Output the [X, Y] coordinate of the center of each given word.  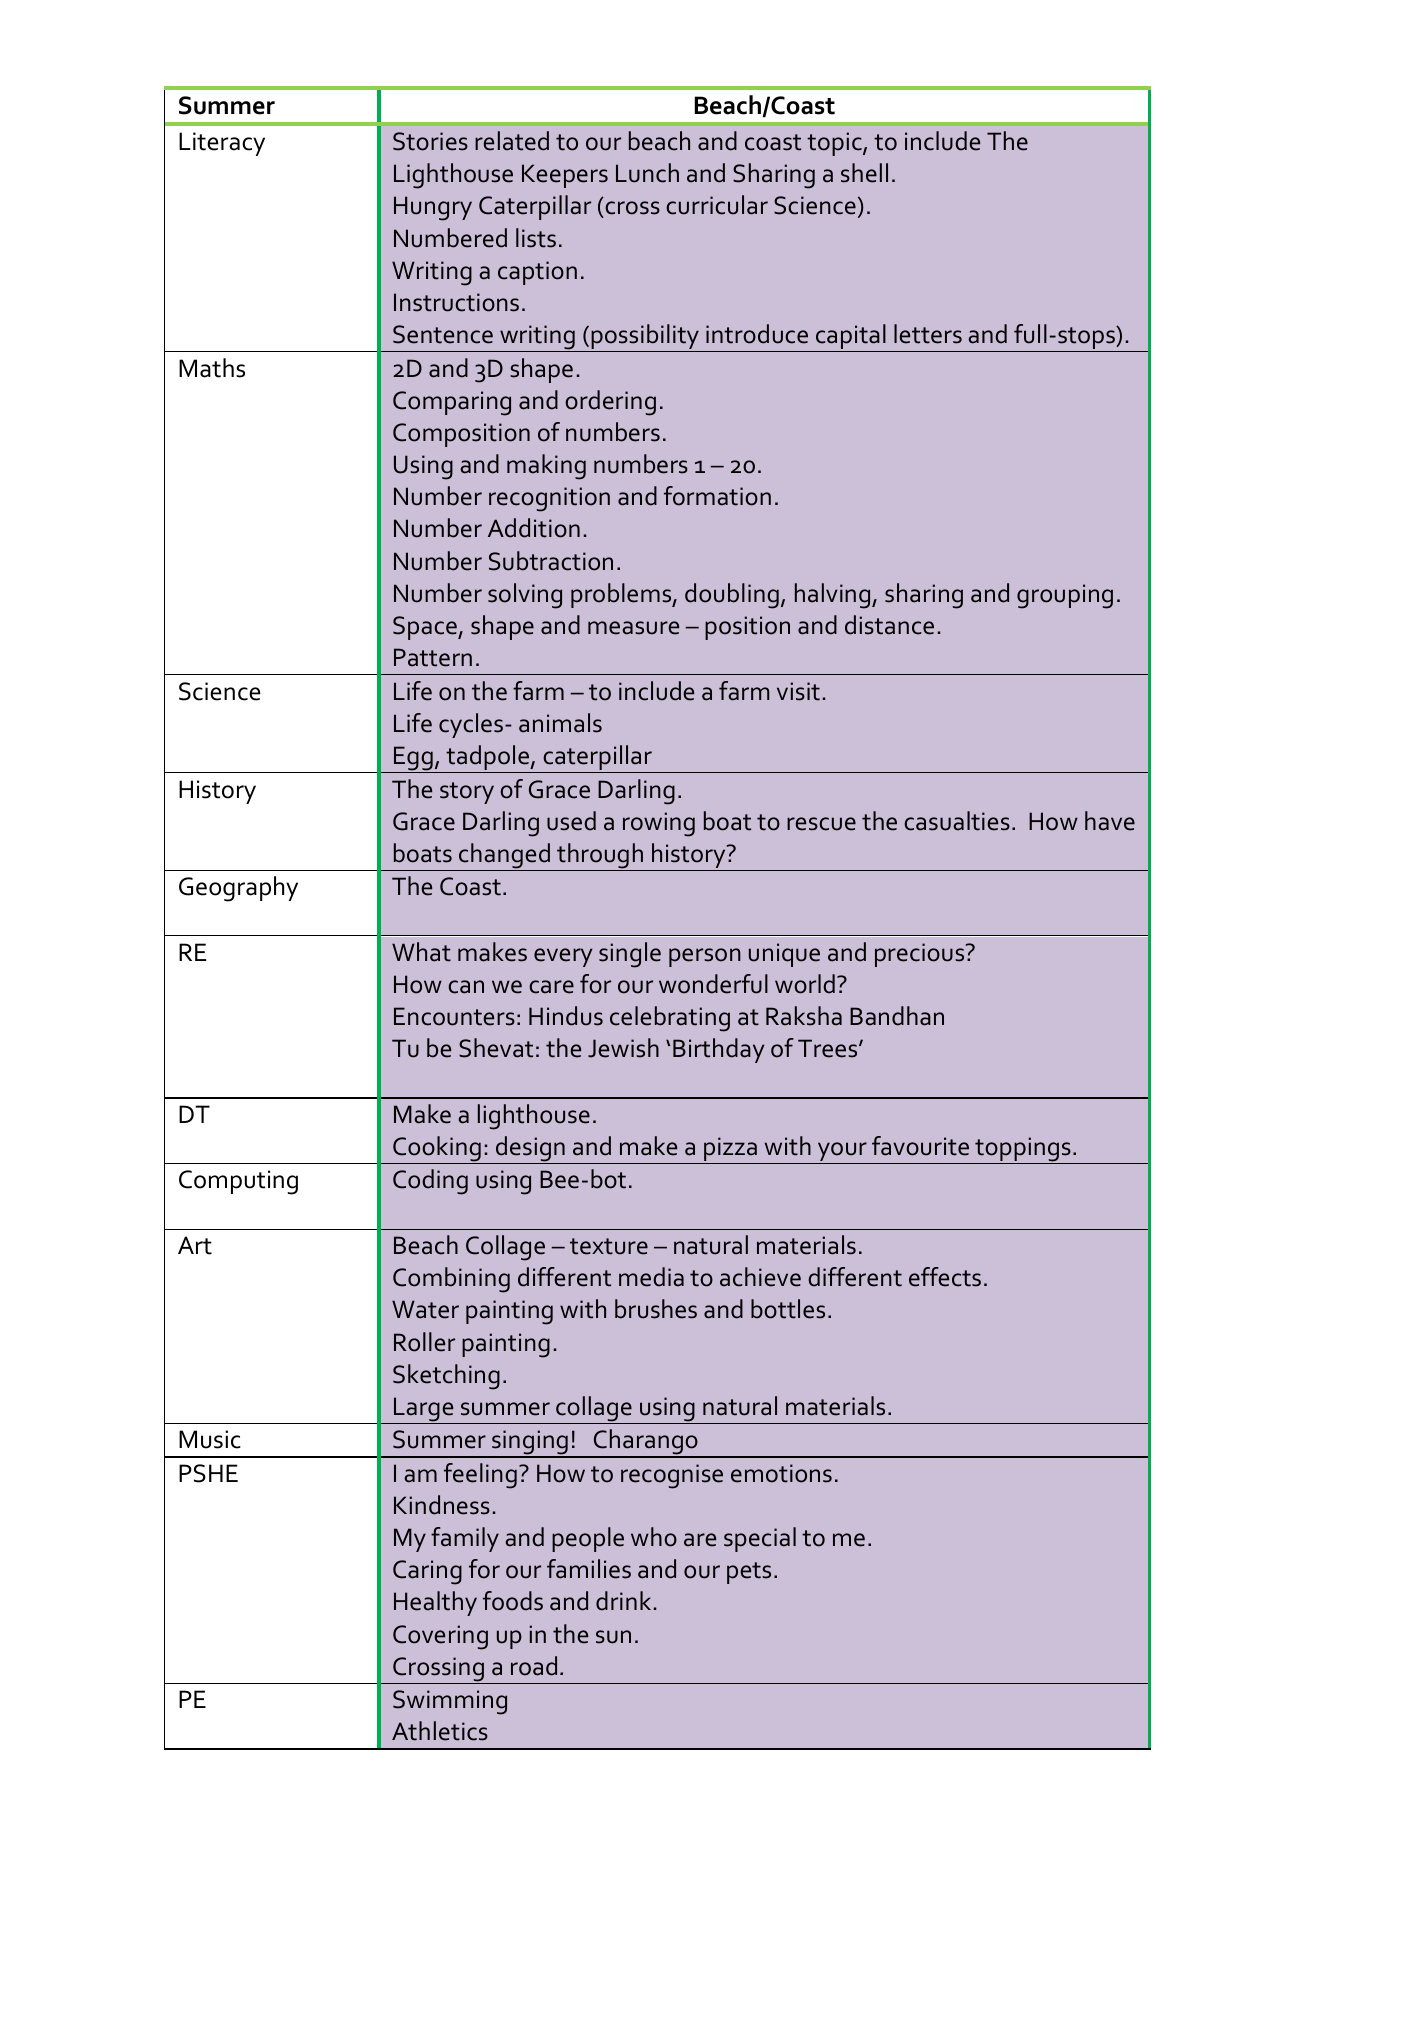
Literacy [222, 144]
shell [864, 173]
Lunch [647, 173]
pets [749, 1573]
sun [613, 1637]
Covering [440, 1637]
